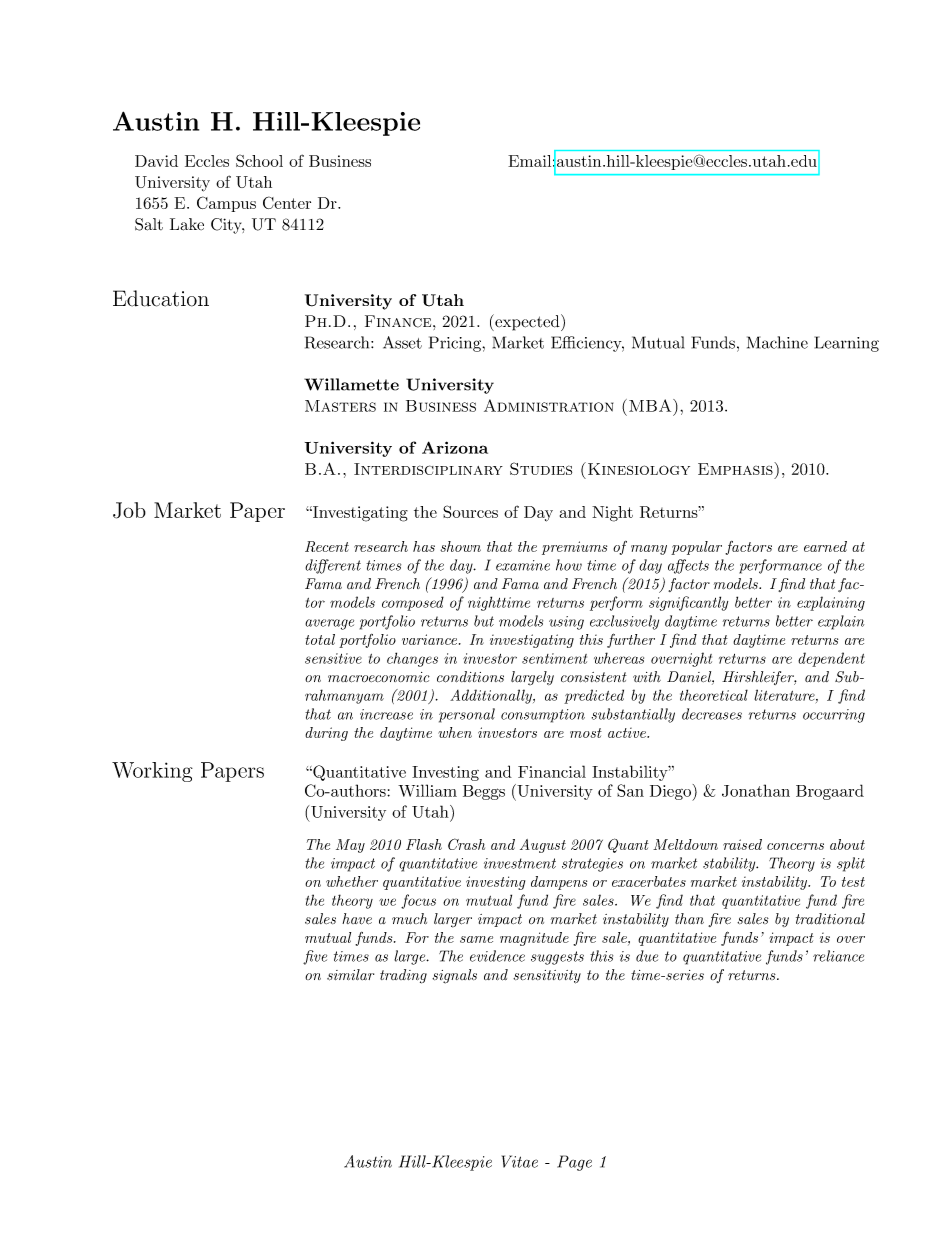 This page has width=952, height=1233. I want to click on Page, so click(574, 1163).
